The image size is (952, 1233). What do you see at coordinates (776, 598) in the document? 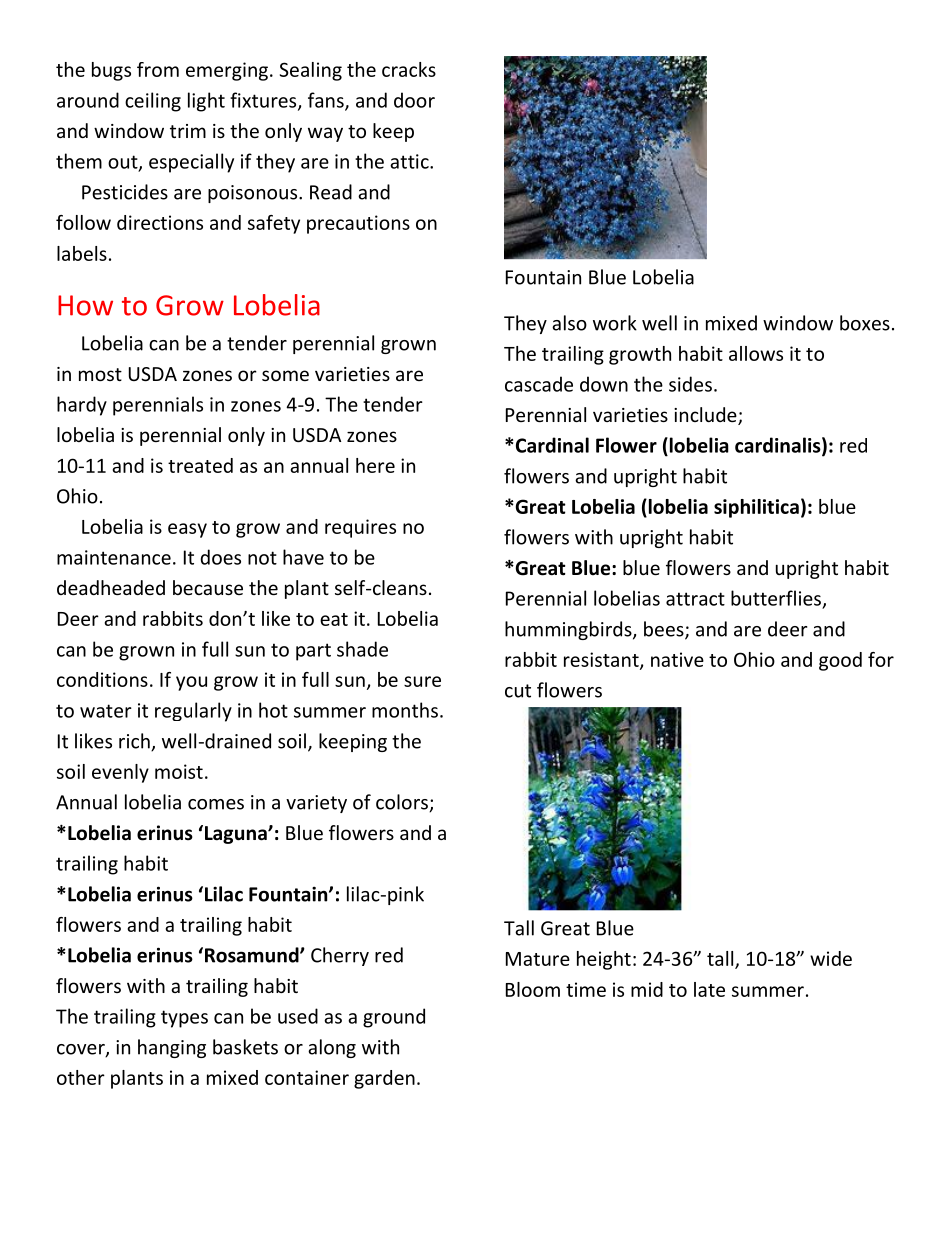
I see `butterflies` at bounding box center [776, 598].
